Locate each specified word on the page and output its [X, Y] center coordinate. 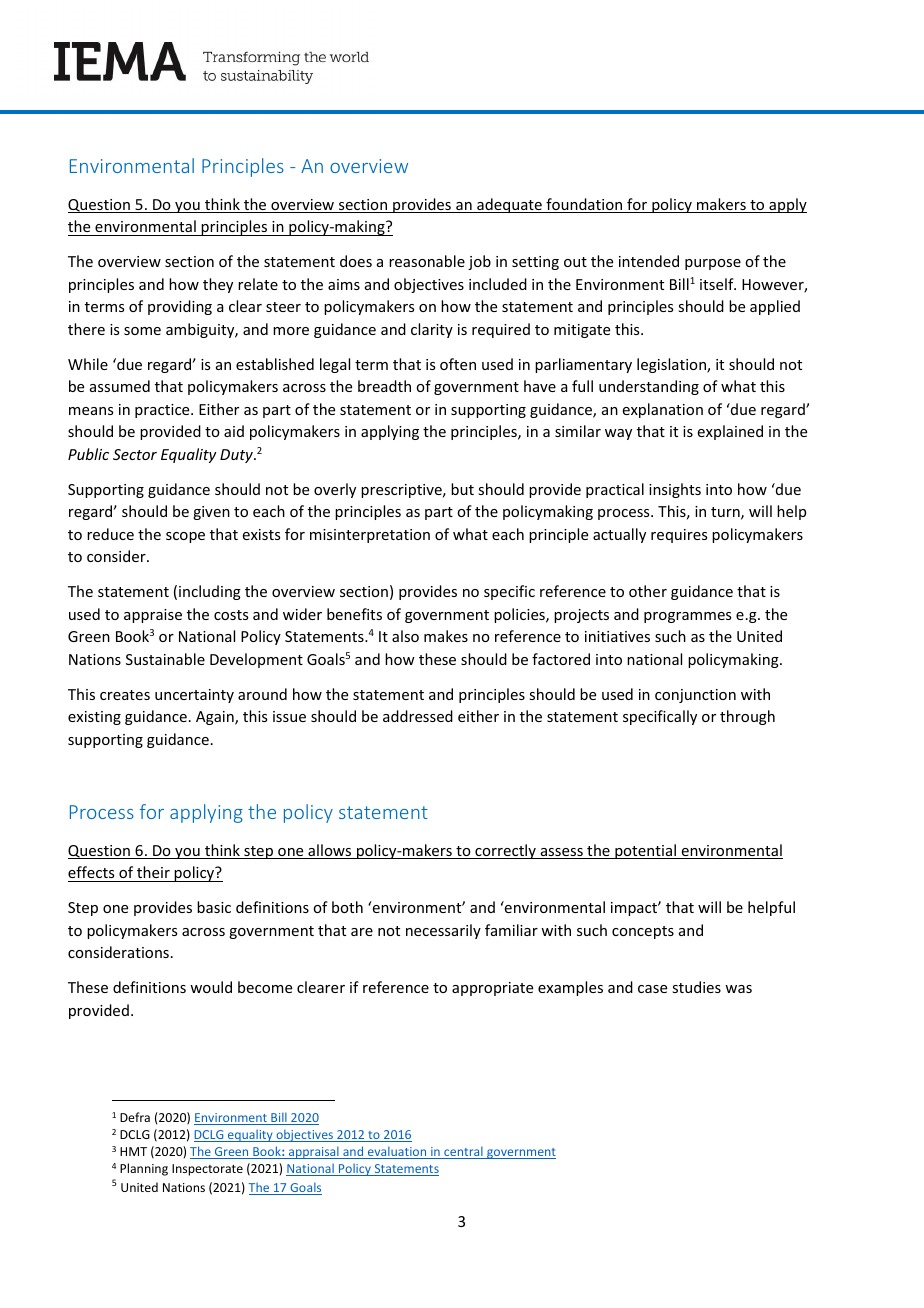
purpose [713, 264]
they [218, 285]
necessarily [443, 931]
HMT [133, 1151]
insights [675, 490]
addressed [418, 716]
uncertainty [194, 696]
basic [214, 907]
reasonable [427, 261]
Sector [135, 454]
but [462, 489]
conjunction [695, 696]
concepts [643, 932]
